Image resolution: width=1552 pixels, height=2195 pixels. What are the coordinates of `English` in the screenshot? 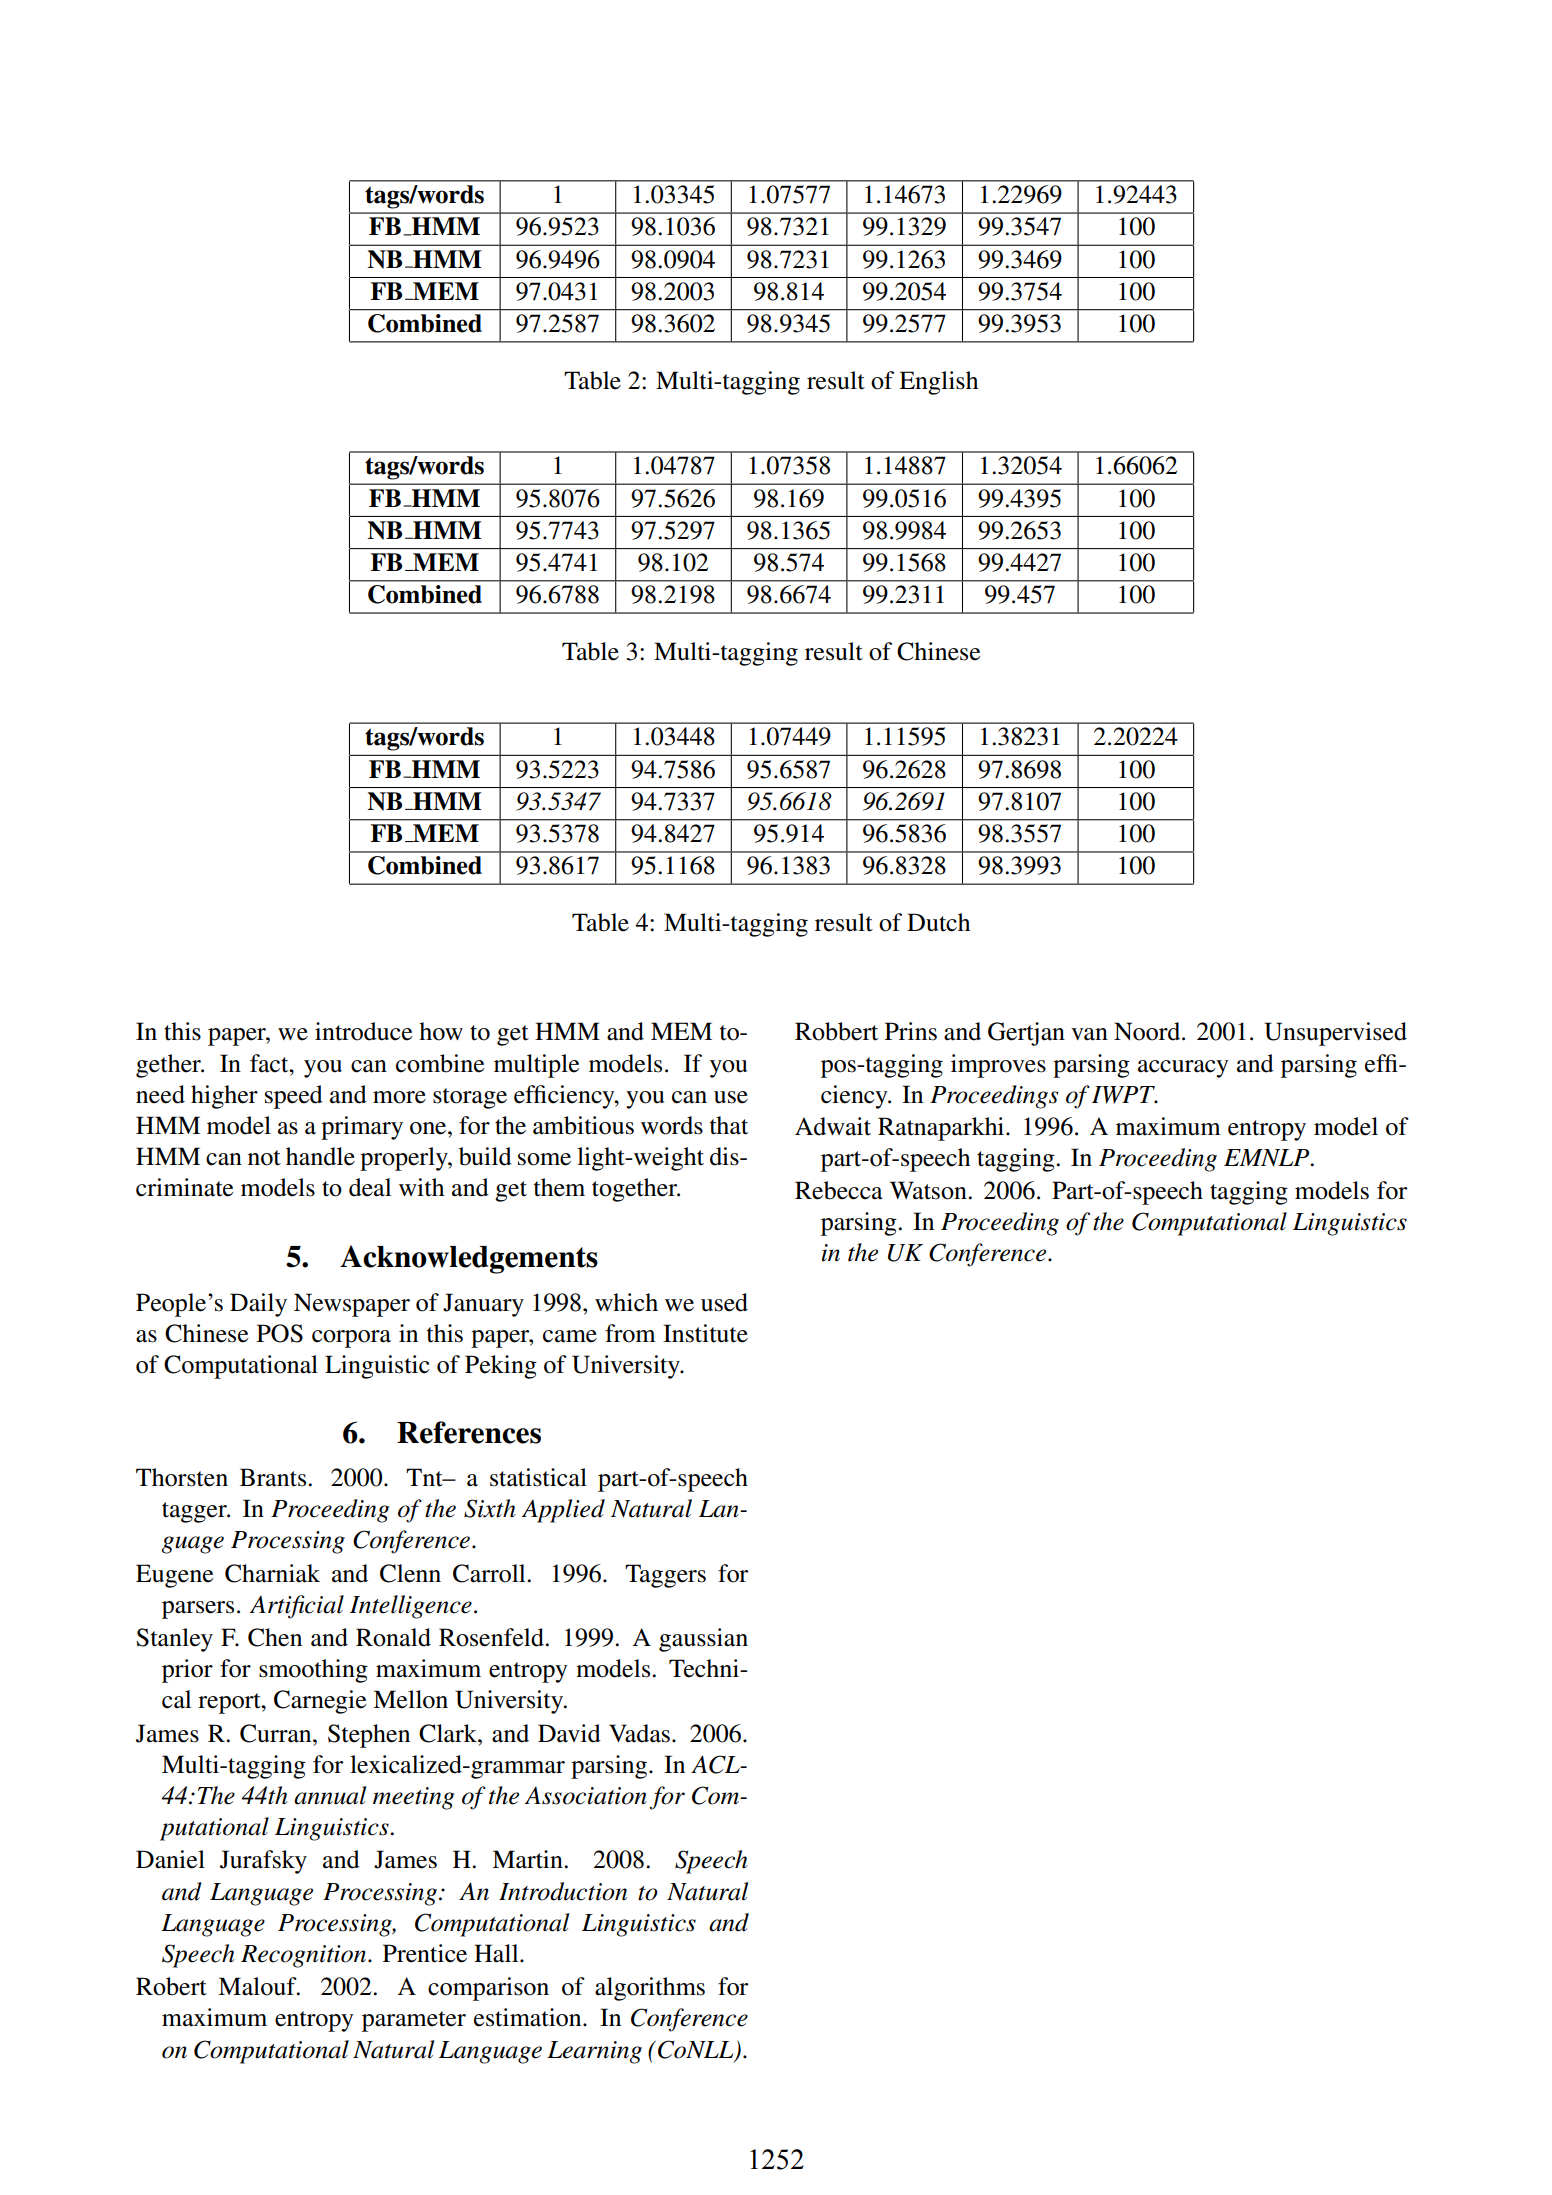 It's located at (938, 383).
